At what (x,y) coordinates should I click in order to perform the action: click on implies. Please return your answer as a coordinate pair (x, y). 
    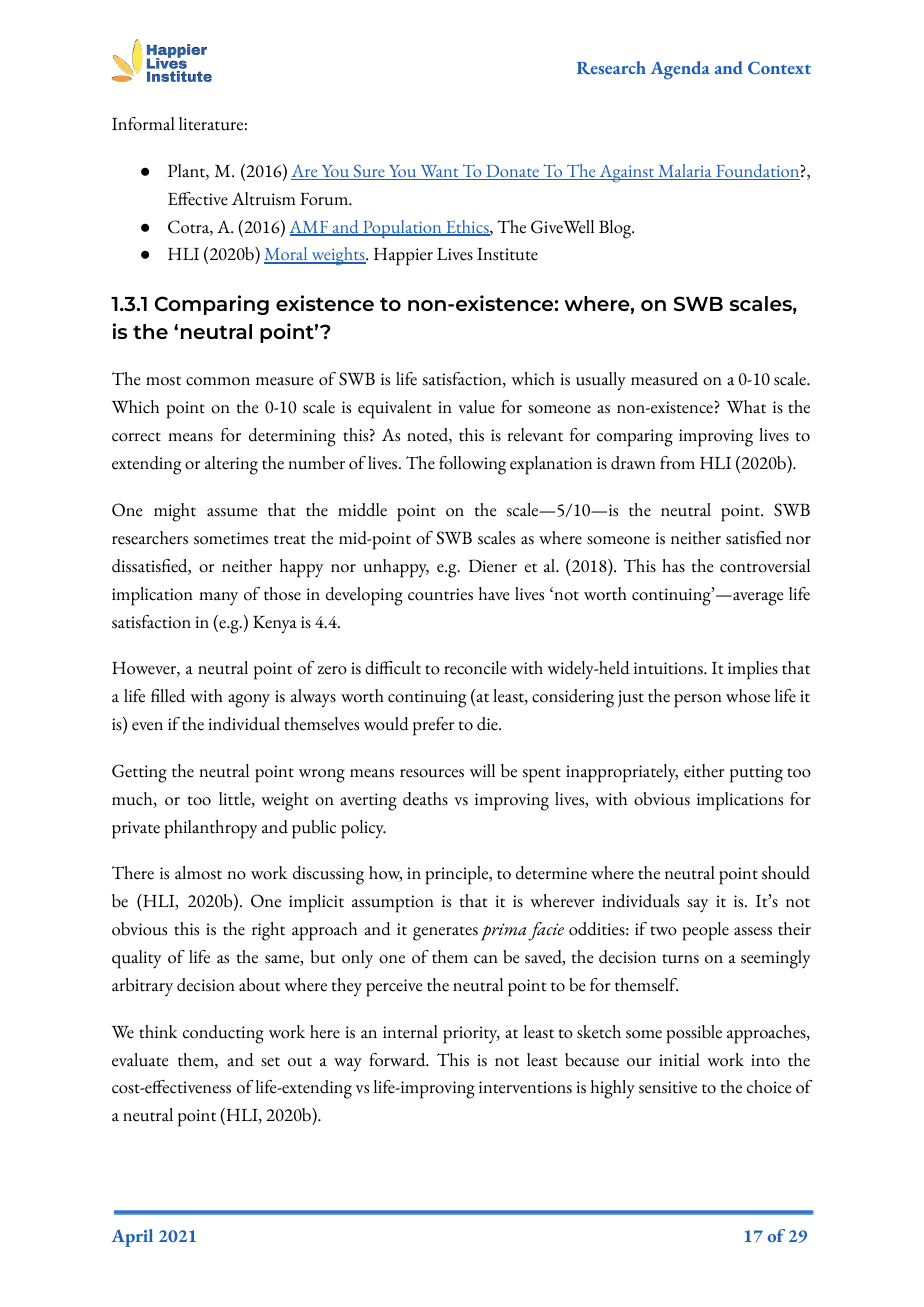
    Looking at the image, I should click on (753, 670).
